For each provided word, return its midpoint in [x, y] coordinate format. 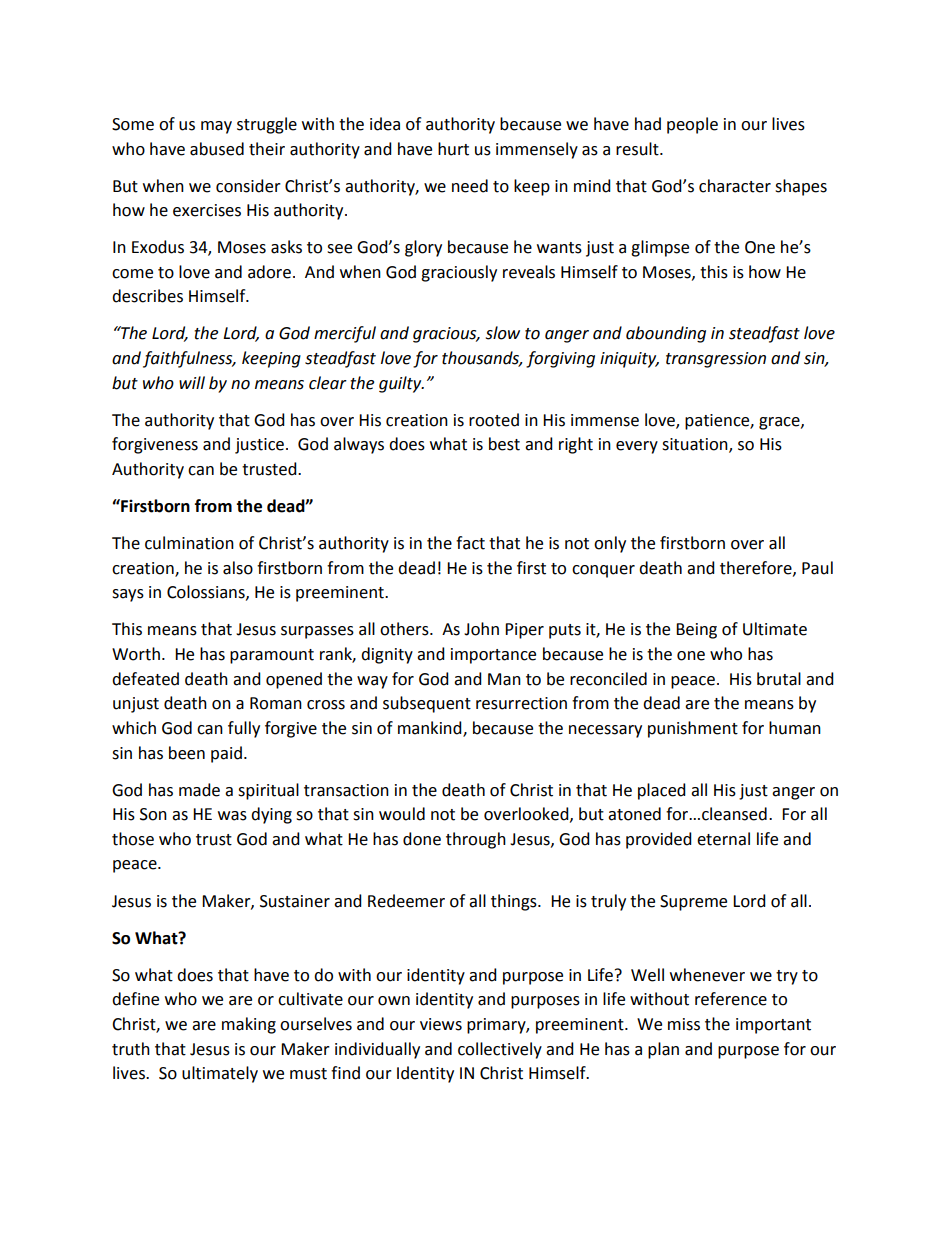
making [249, 1025]
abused [217, 149]
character [735, 186]
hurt [453, 149]
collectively [500, 1050]
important [773, 1026]
